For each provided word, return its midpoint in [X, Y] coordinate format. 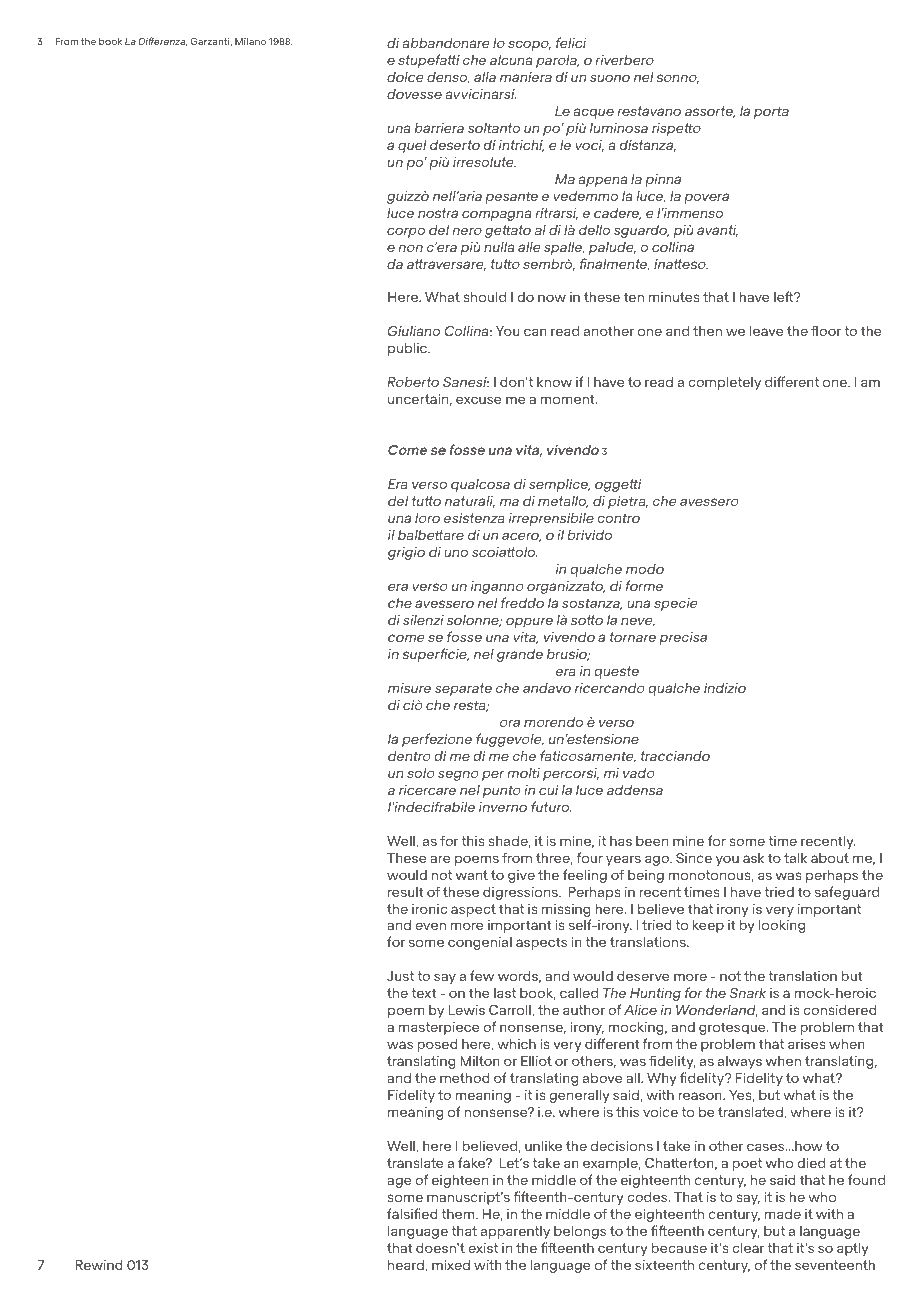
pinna [663, 180]
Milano [250, 41]
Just [400, 976]
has [621, 840]
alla [485, 76]
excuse [478, 400]
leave [766, 330]
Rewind [99, 1264]
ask [753, 857]
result [405, 891]
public [409, 349]
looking [782, 926]
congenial [480, 943]
